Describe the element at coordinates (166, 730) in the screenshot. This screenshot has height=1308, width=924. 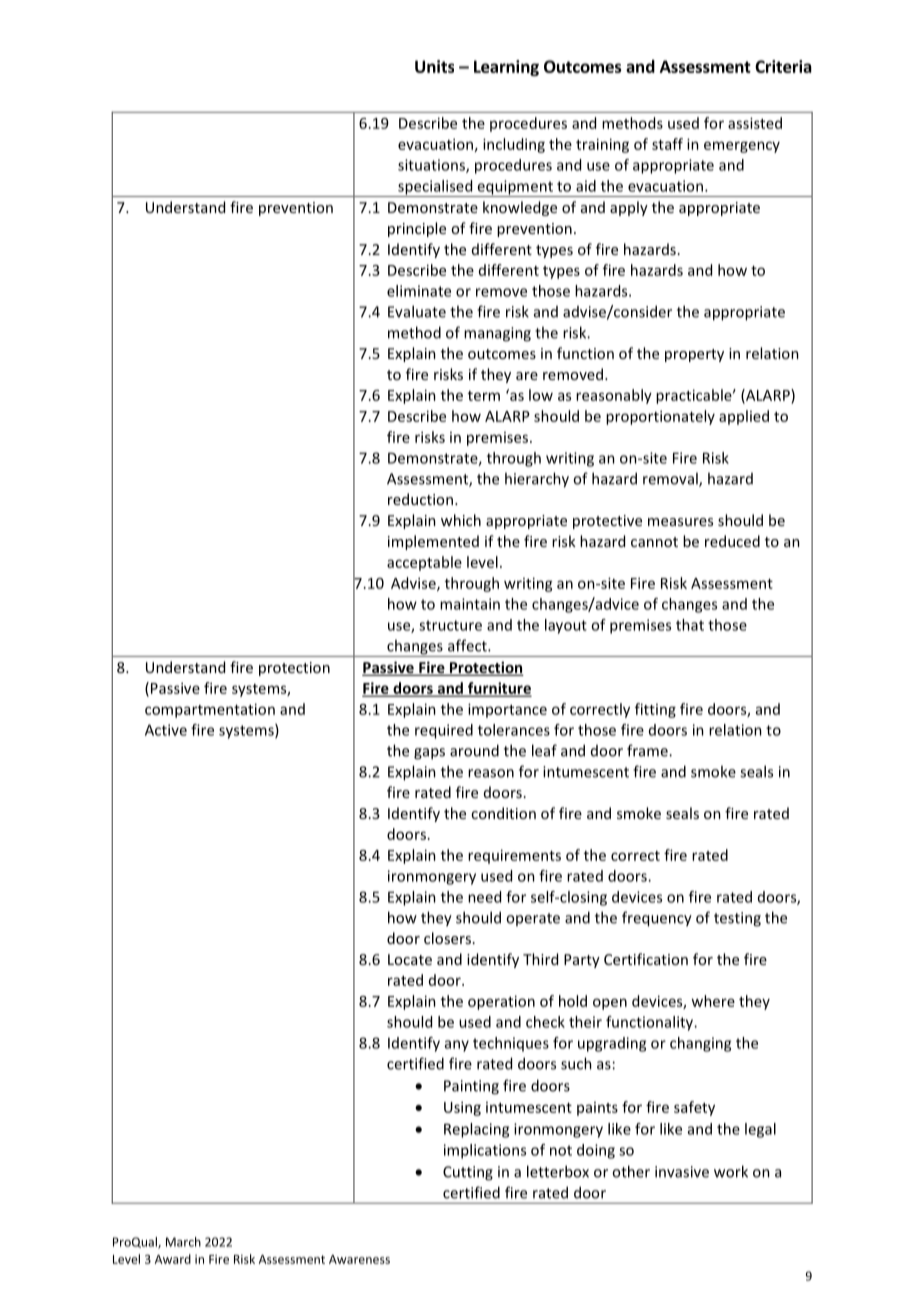
I see `Active` at that location.
